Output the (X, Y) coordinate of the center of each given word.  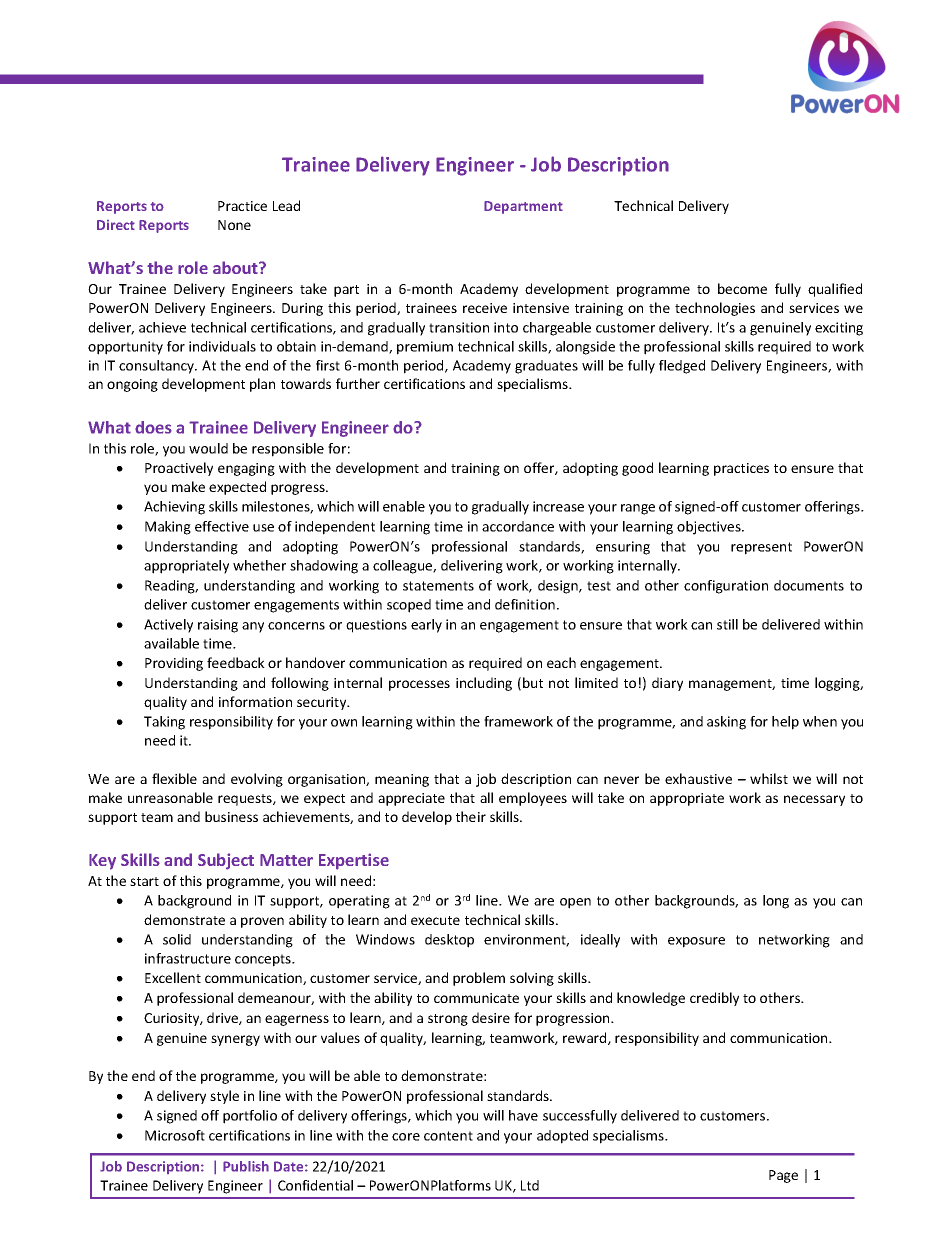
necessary (814, 800)
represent (761, 548)
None (234, 225)
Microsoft (175, 1135)
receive (485, 308)
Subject (226, 861)
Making (168, 528)
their (471, 816)
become (742, 288)
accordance (518, 526)
